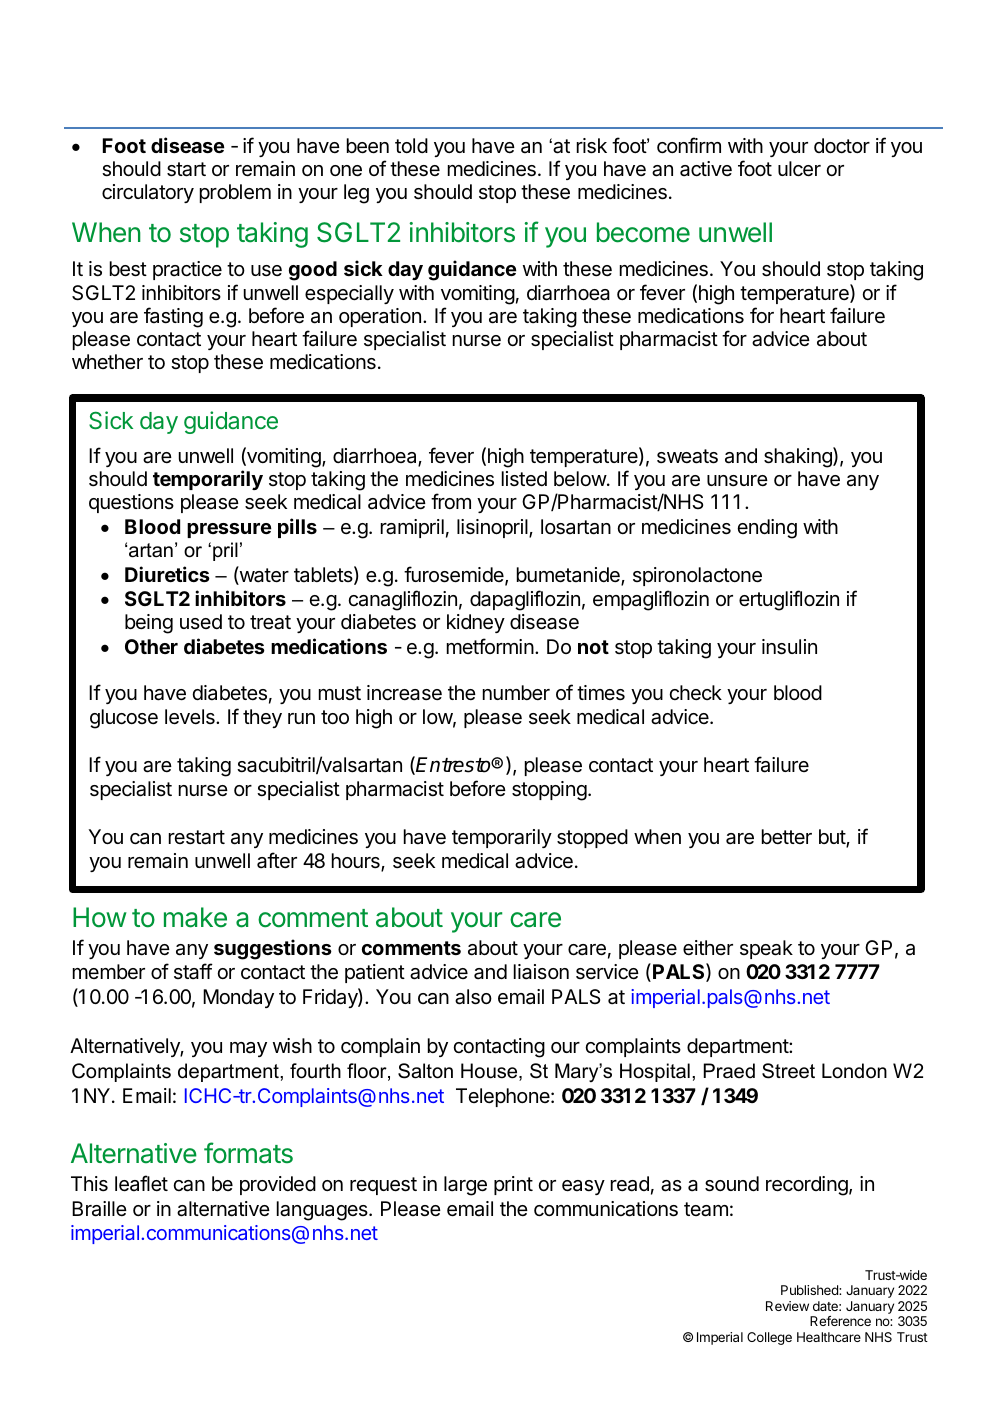 This screenshot has height=1412, width=998. I want to click on ulcer, so click(799, 169).
